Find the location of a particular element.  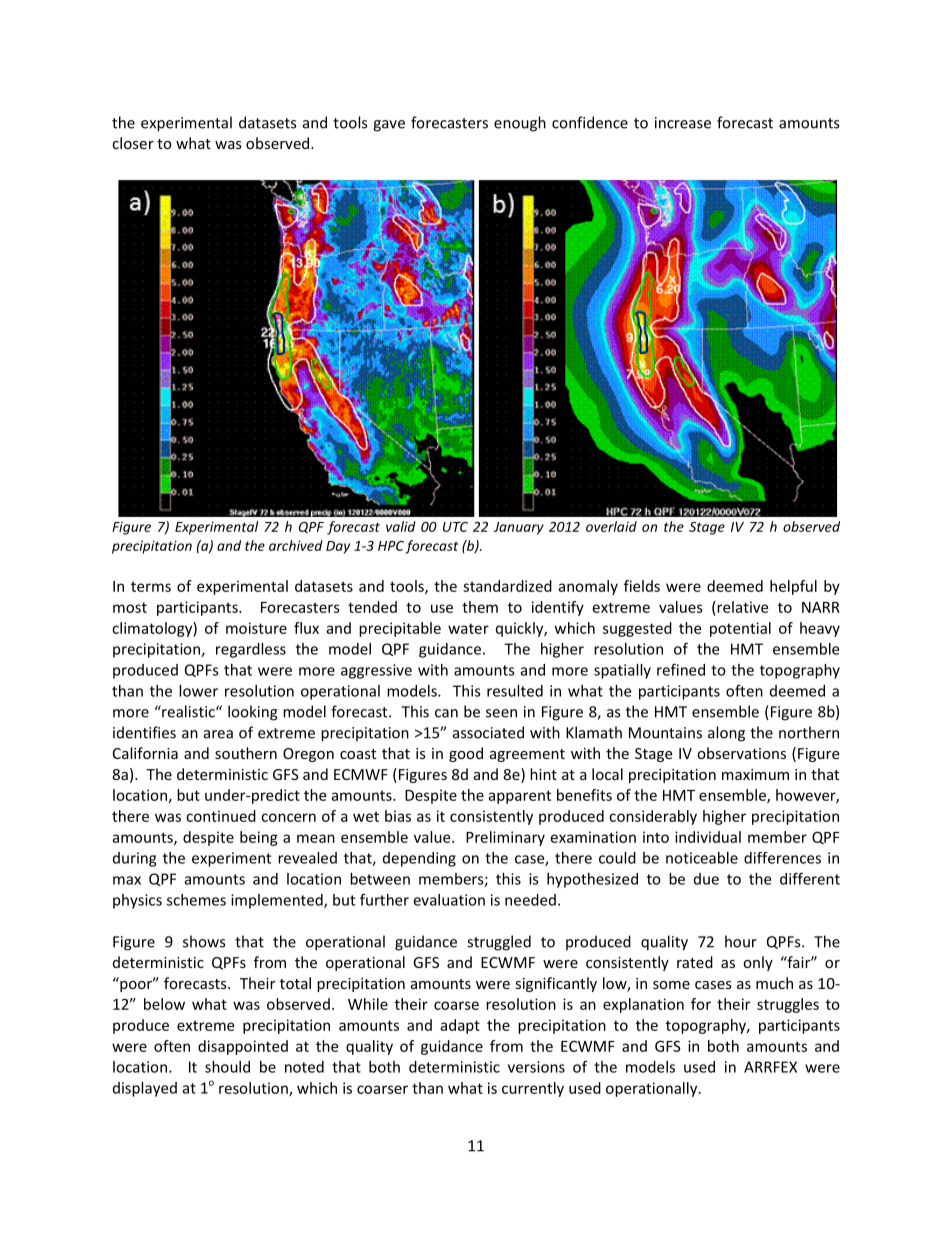

should is located at coordinates (227, 1067).
